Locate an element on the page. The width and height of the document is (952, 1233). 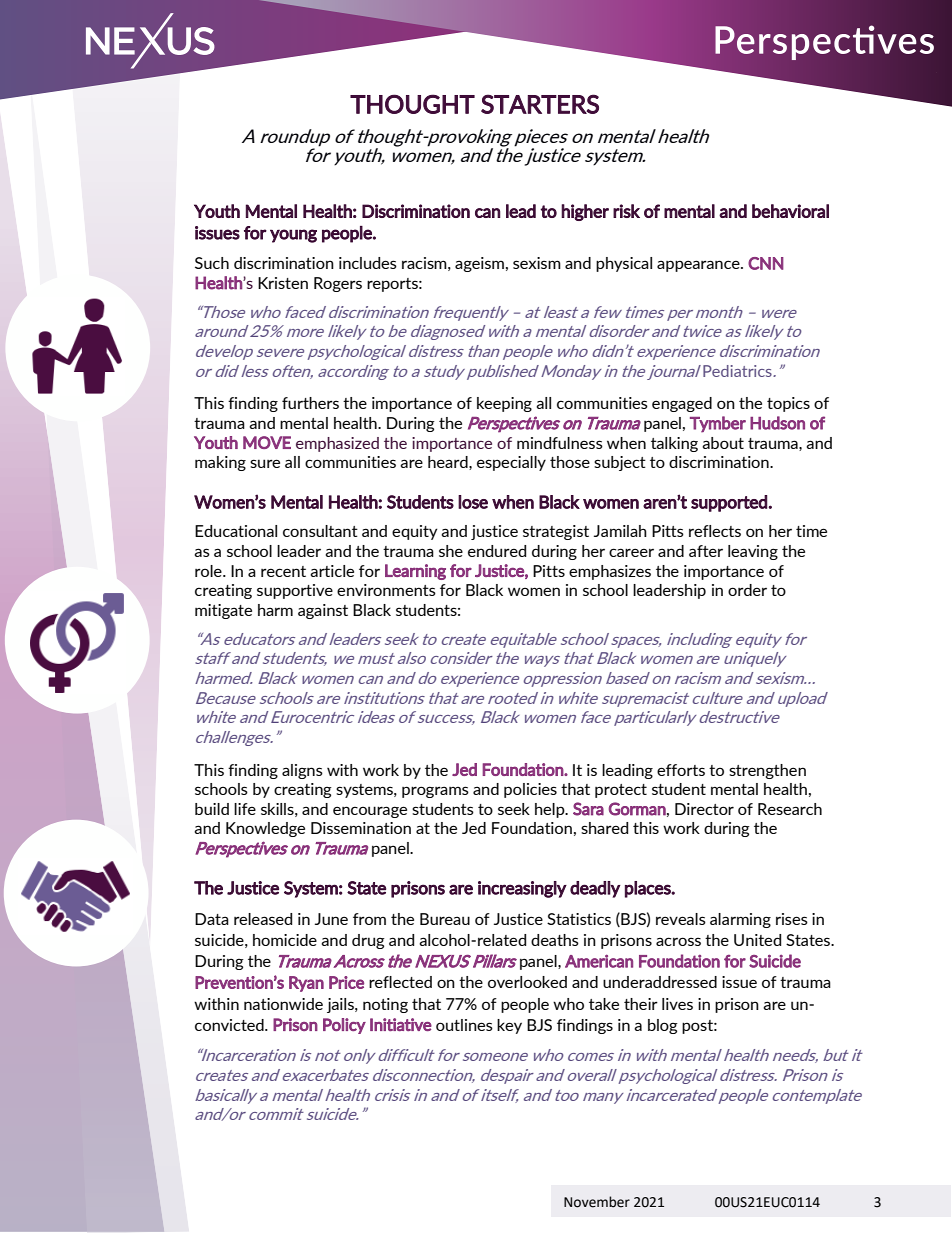
November is located at coordinates (597, 1202).
